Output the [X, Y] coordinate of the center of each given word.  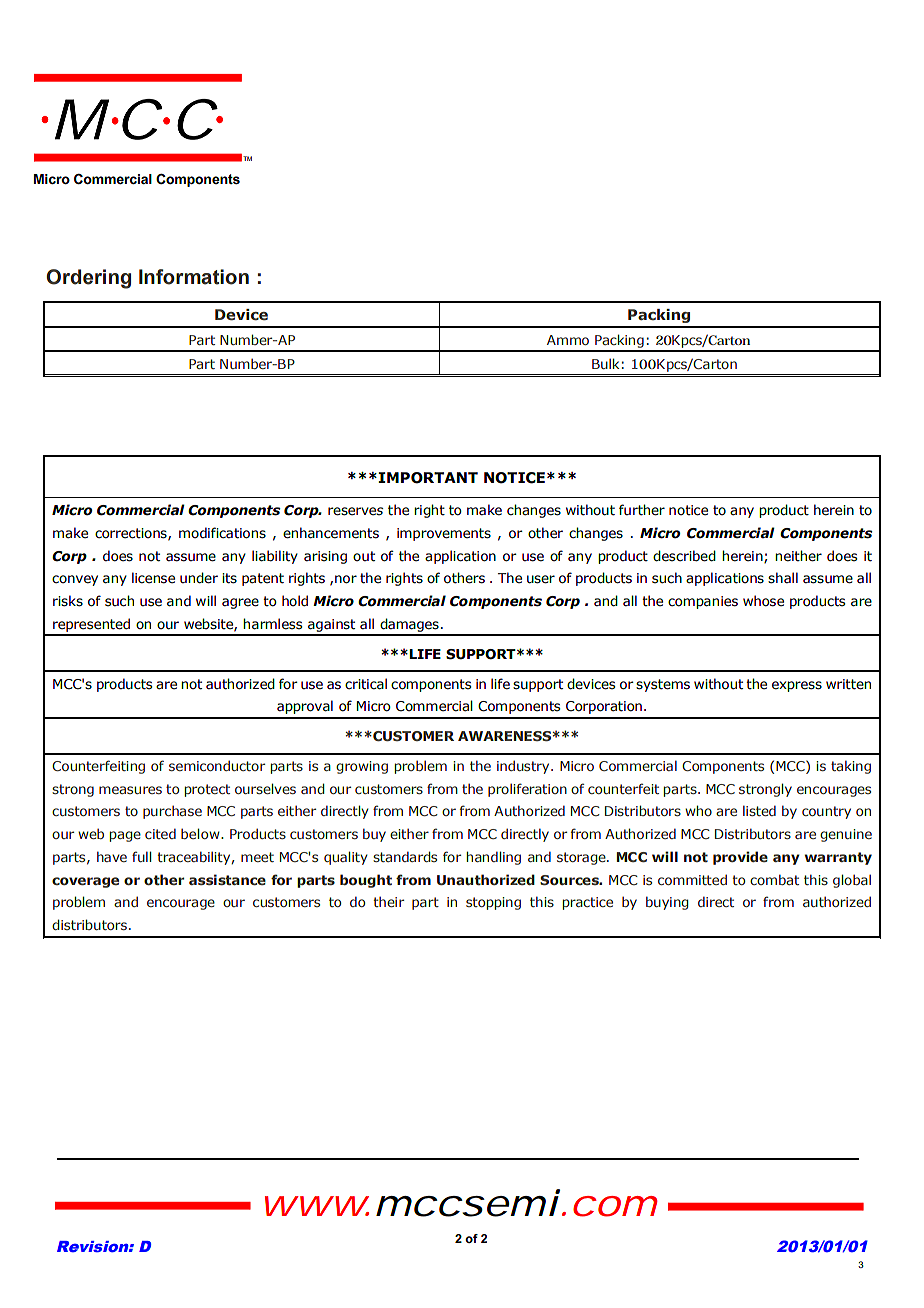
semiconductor [217, 765]
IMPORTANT [428, 478]
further [642, 510]
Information [194, 277]
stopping [493, 903]
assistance [227, 879]
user [541, 579]
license [153, 578]
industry [524, 767]
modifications [222, 533]
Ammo [568, 340]
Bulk [605, 363]
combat [774, 879]
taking [851, 767]
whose [763, 601]
